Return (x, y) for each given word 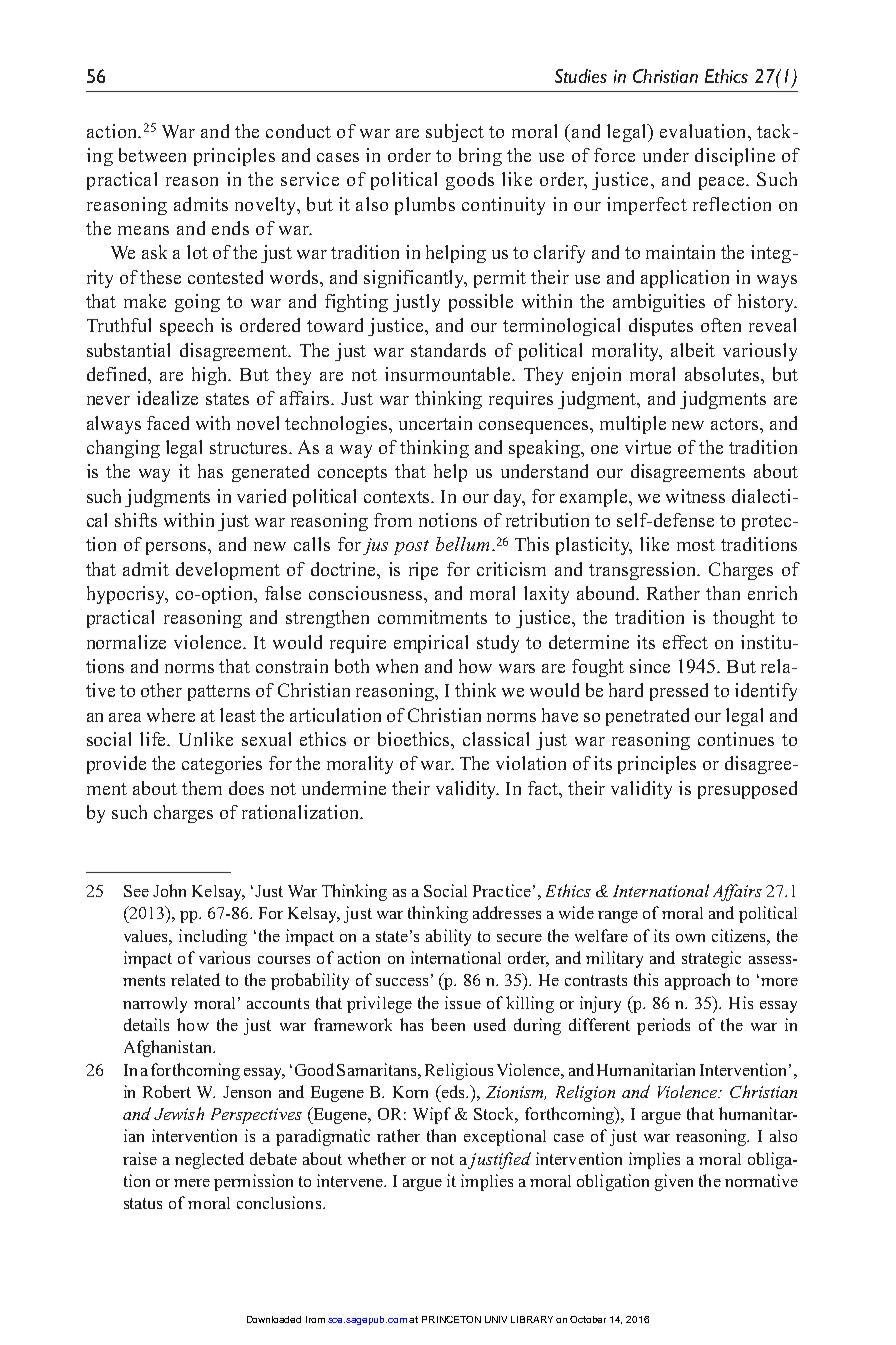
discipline (735, 157)
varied (261, 496)
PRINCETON (451, 1319)
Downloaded (274, 1319)
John (169, 890)
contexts (398, 497)
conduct (298, 131)
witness (695, 496)
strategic (711, 959)
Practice (502, 890)
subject (455, 133)
